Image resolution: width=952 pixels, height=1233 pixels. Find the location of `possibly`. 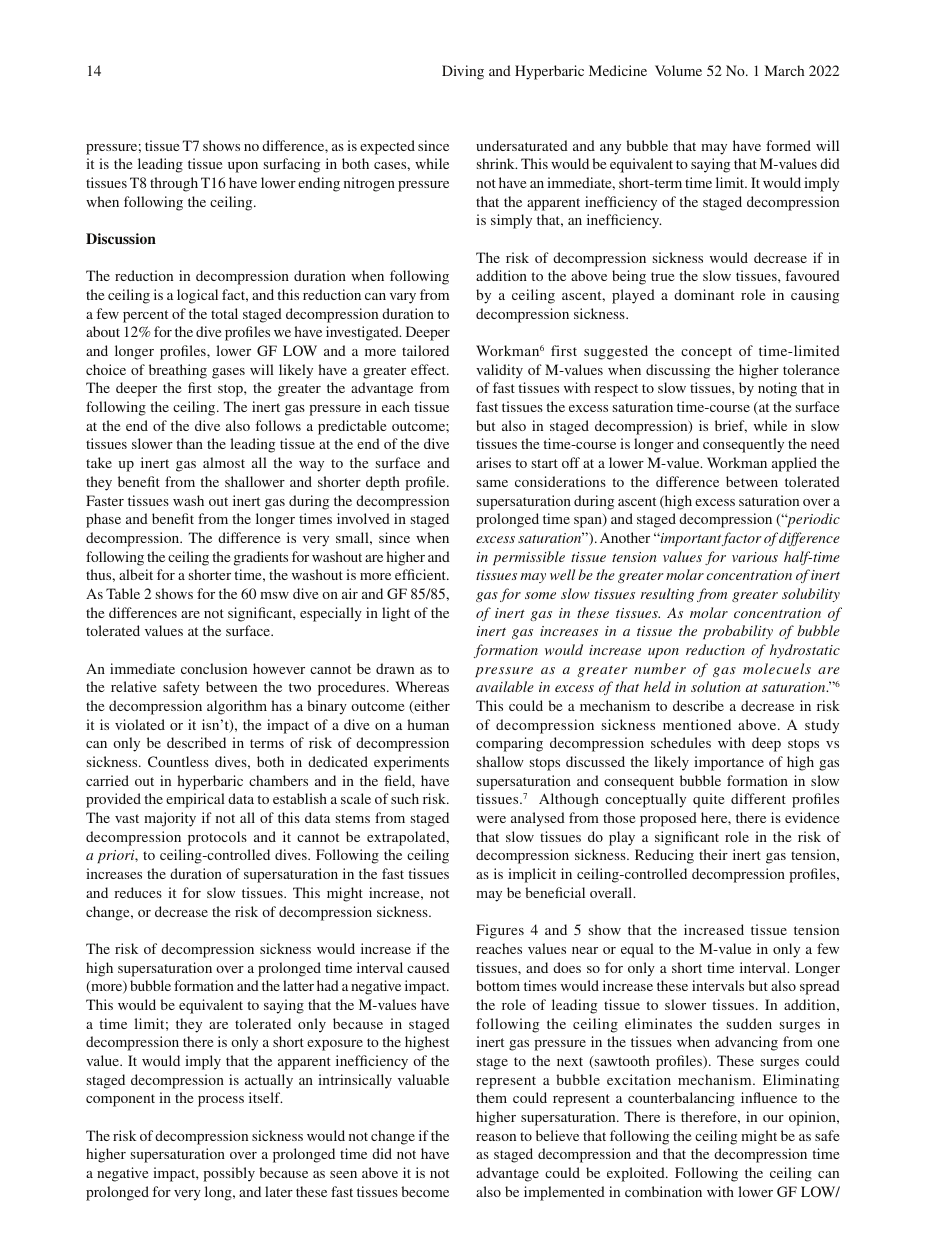

possibly is located at coordinates (229, 1174).
